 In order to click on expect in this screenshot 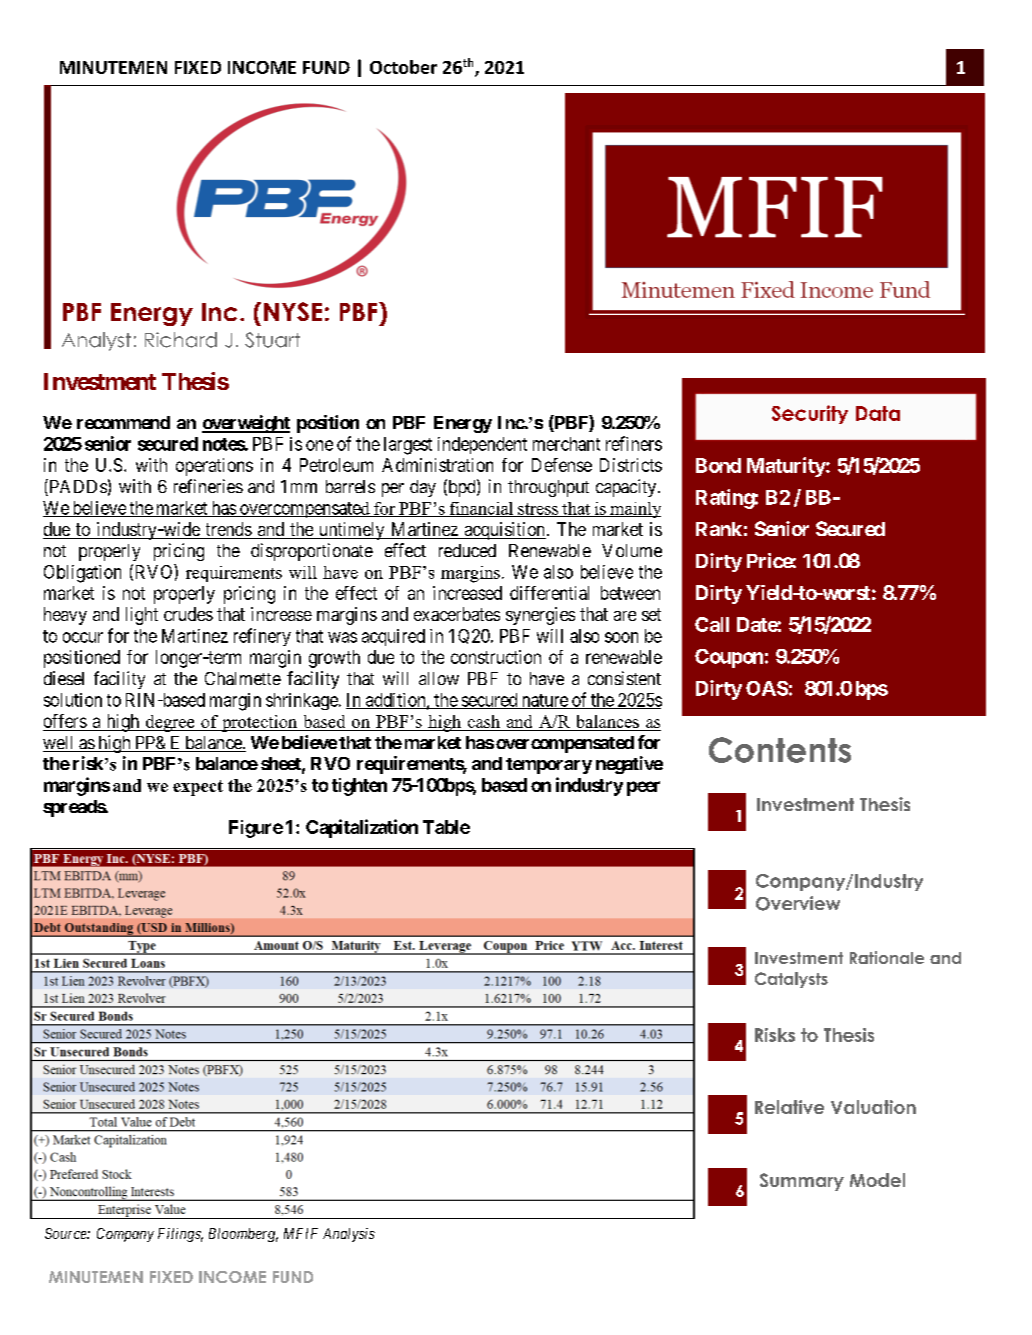, I will do `click(198, 788)`.
